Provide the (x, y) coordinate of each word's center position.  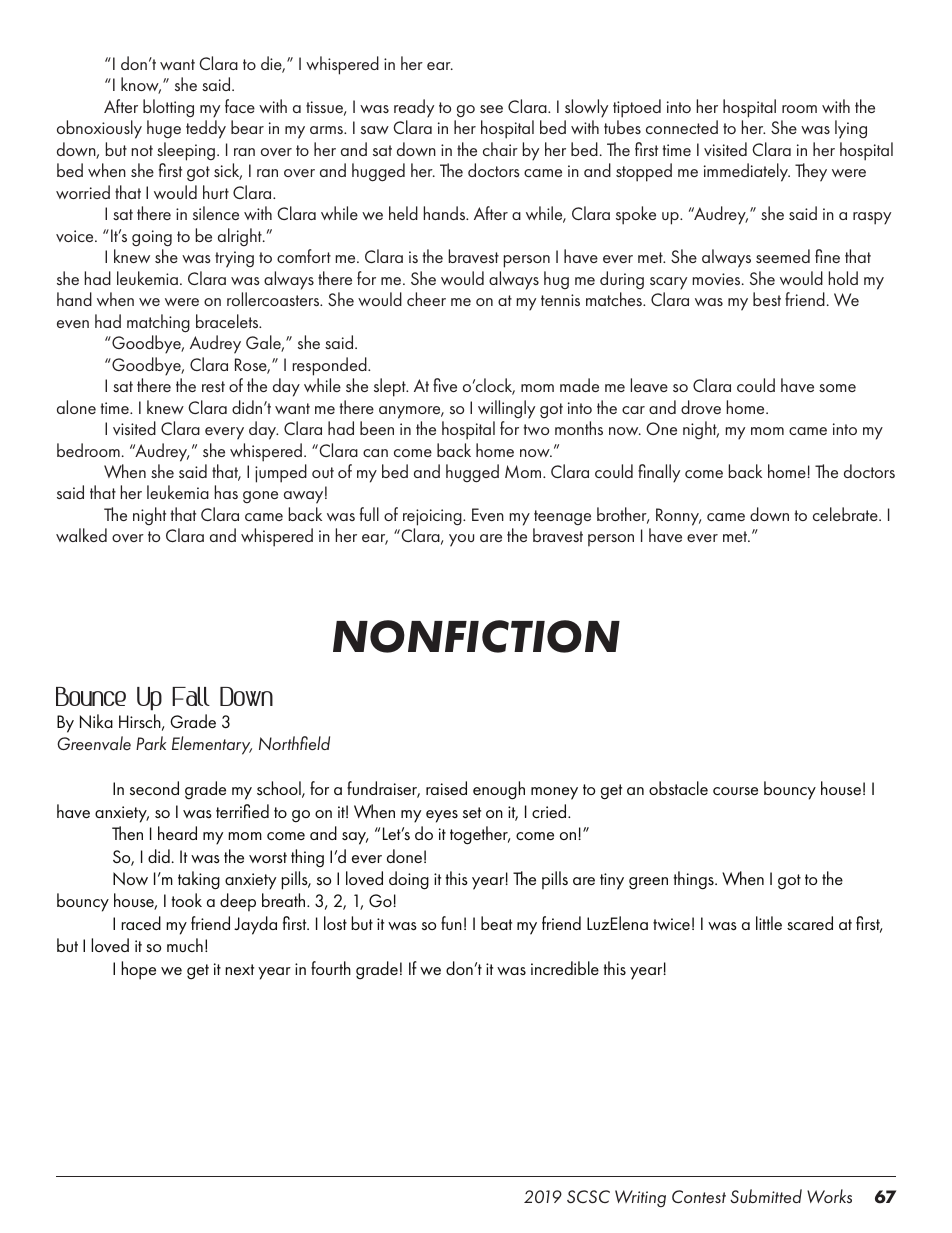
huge (164, 129)
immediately (747, 172)
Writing (640, 1199)
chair (500, 149)
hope (138, 970)
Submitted (766, 1196)
